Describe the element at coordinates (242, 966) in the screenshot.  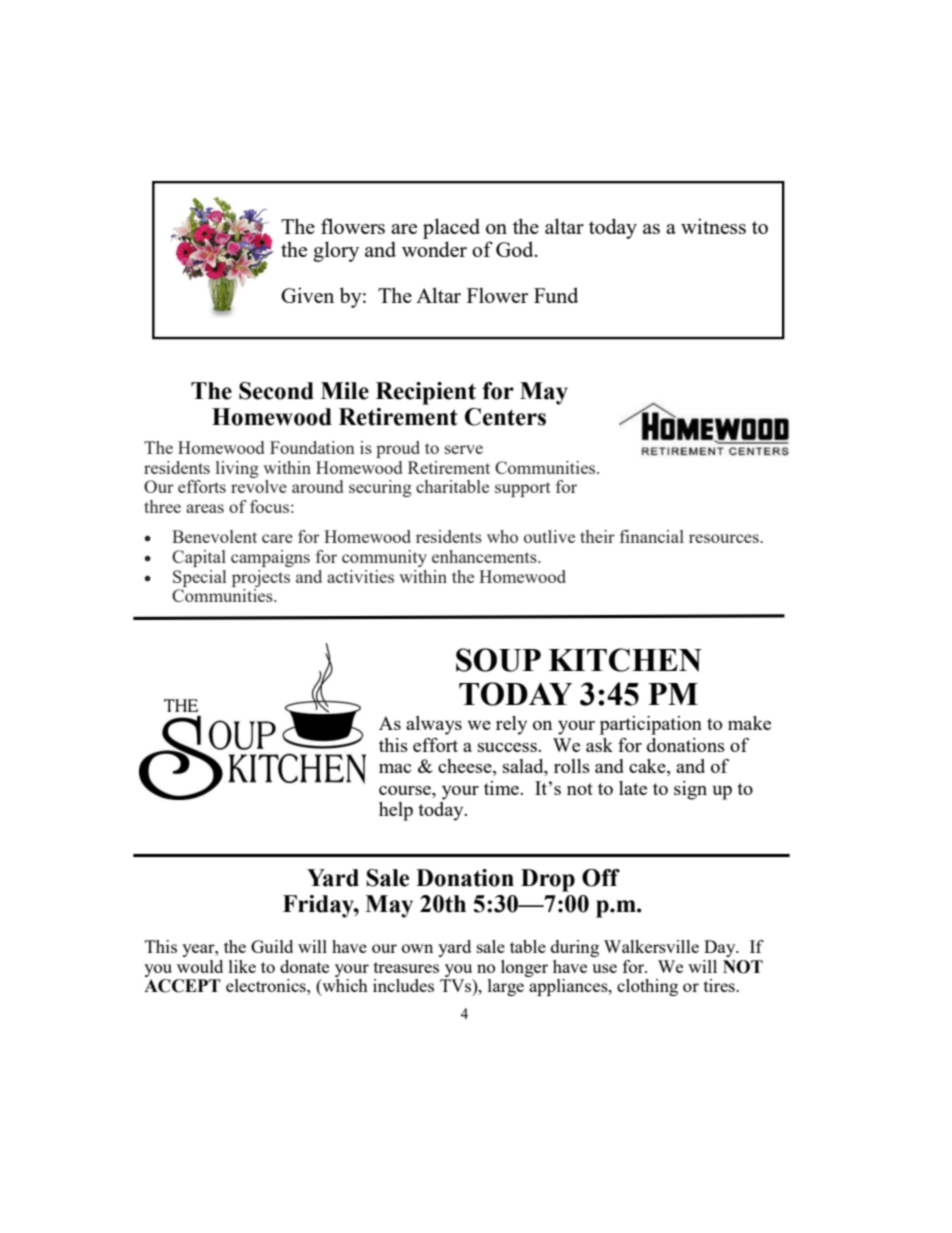
I see `like` at that location.
